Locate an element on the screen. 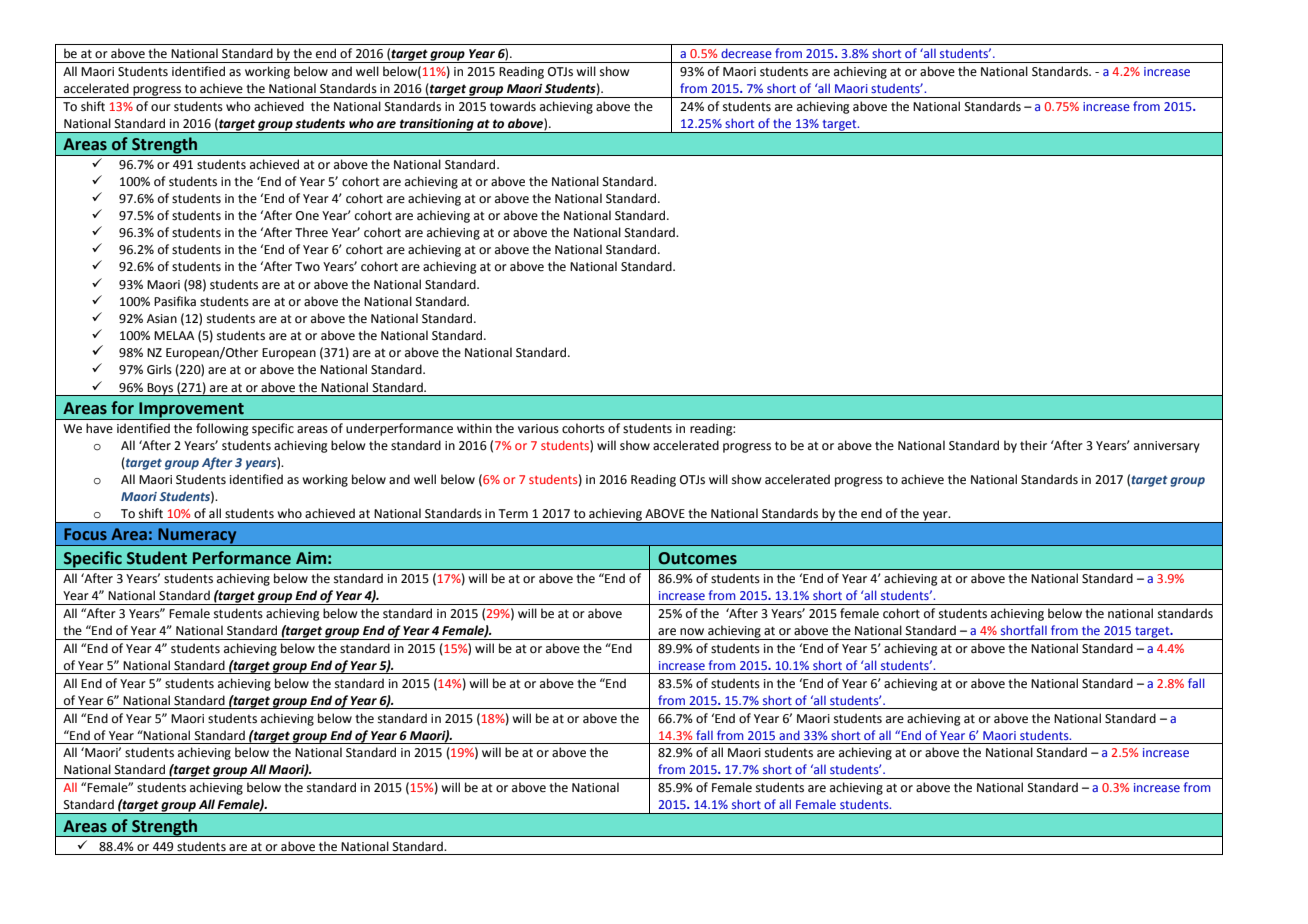 The height and width of the screenshot is (924, 1308). now is located at coordinates (692, 632).
